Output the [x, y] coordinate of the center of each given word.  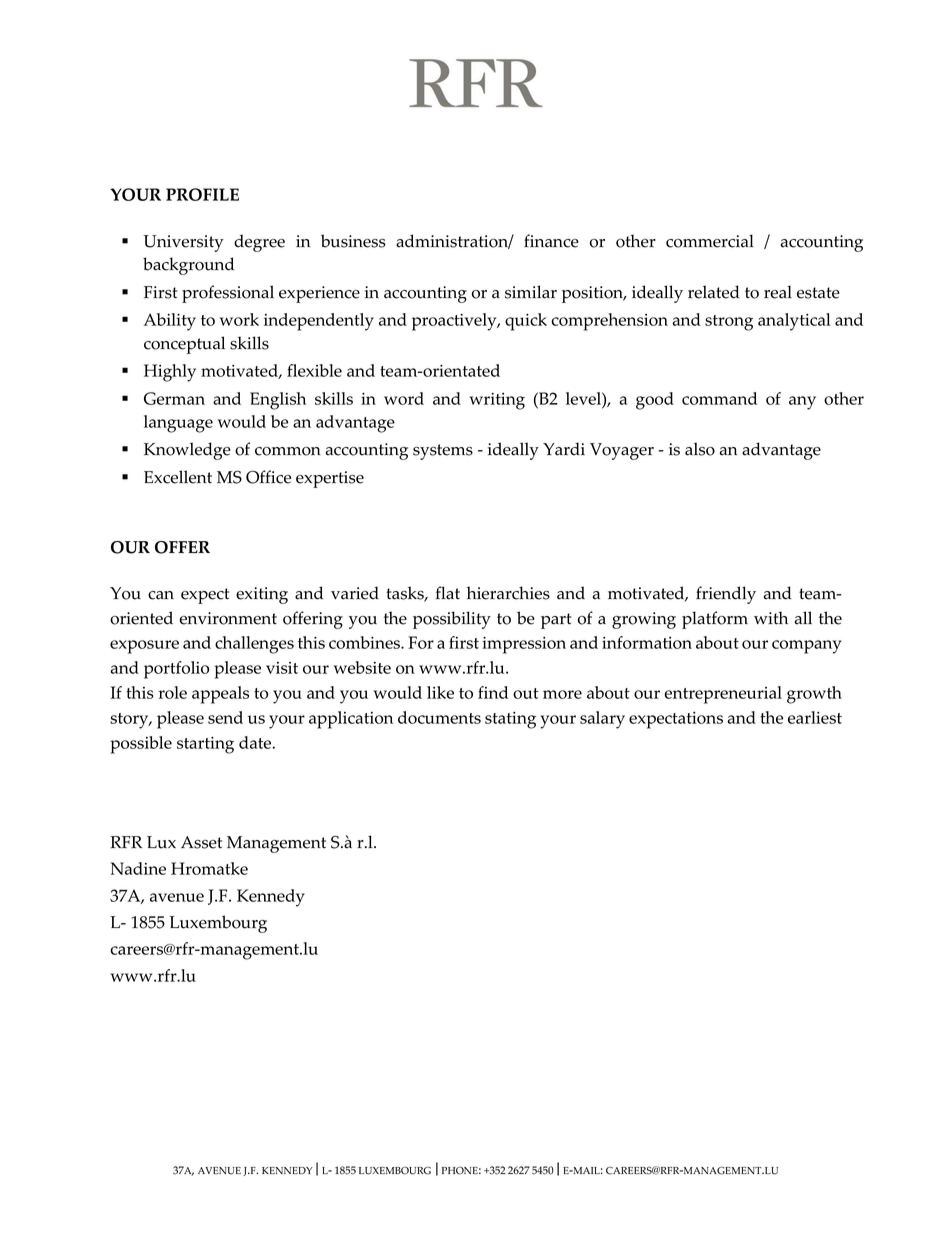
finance [551, 241]
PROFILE [202, 194]
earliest [815, 717]
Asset [201, 842]
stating [510, 720]
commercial [710, 241]
